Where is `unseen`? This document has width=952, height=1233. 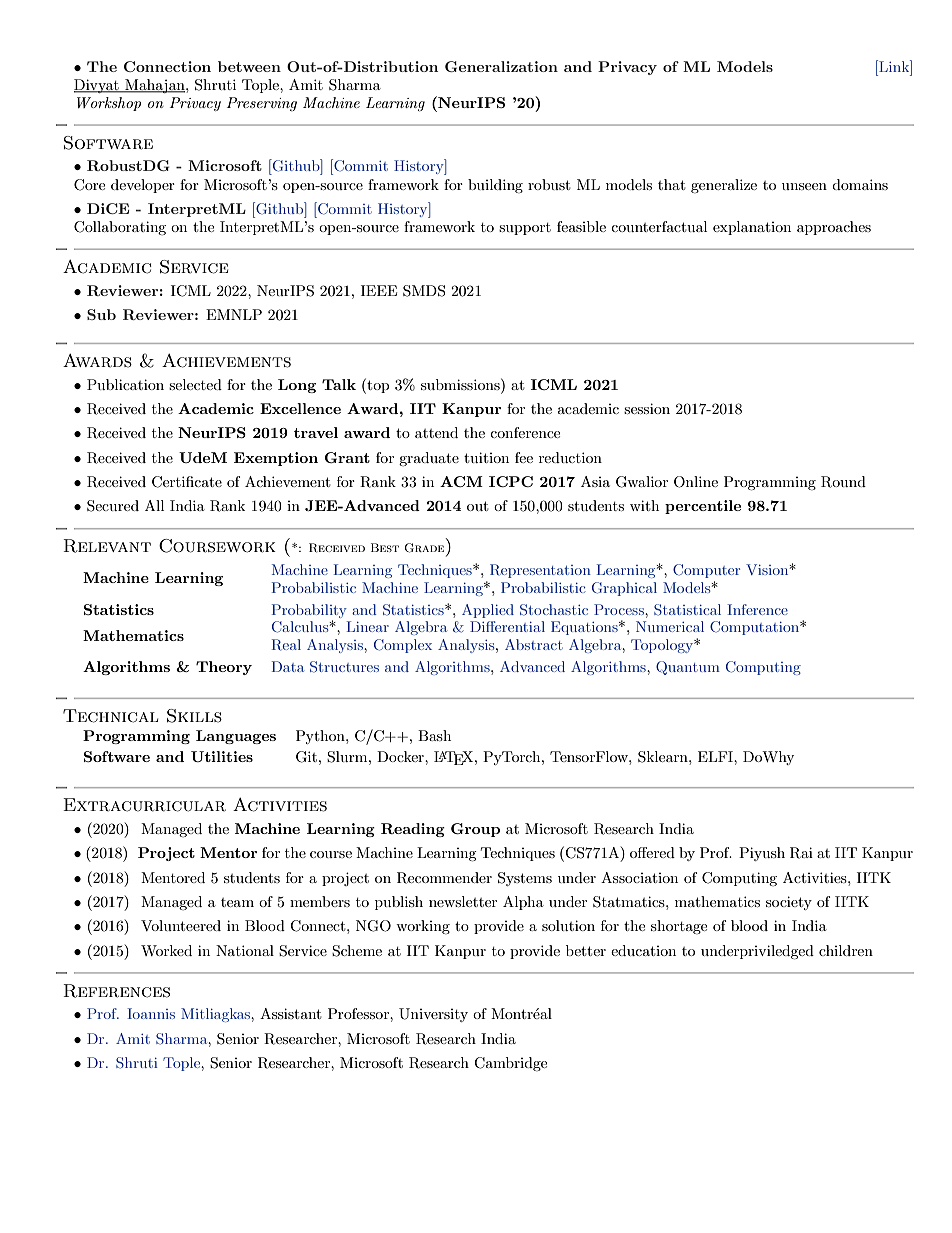 unseen is located at coordinates (804, 186).
